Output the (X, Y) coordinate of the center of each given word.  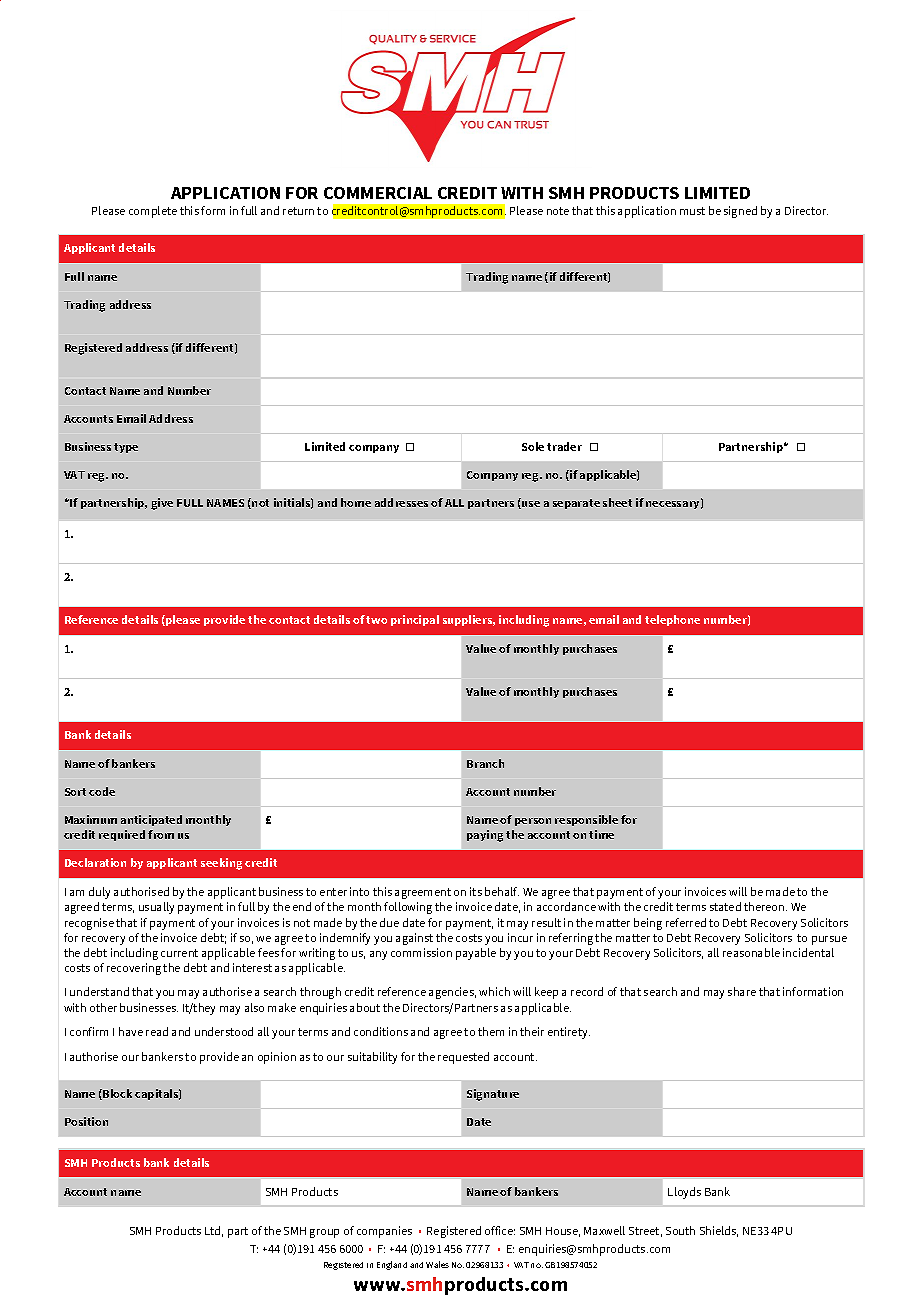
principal (415, 620)
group (324, 1233)
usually (156, 908)
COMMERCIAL (378, 193)
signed (740, 212)
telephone (672, 620)
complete (153, 212)
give (162, 504)
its (476, 891)
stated (725, 906)
